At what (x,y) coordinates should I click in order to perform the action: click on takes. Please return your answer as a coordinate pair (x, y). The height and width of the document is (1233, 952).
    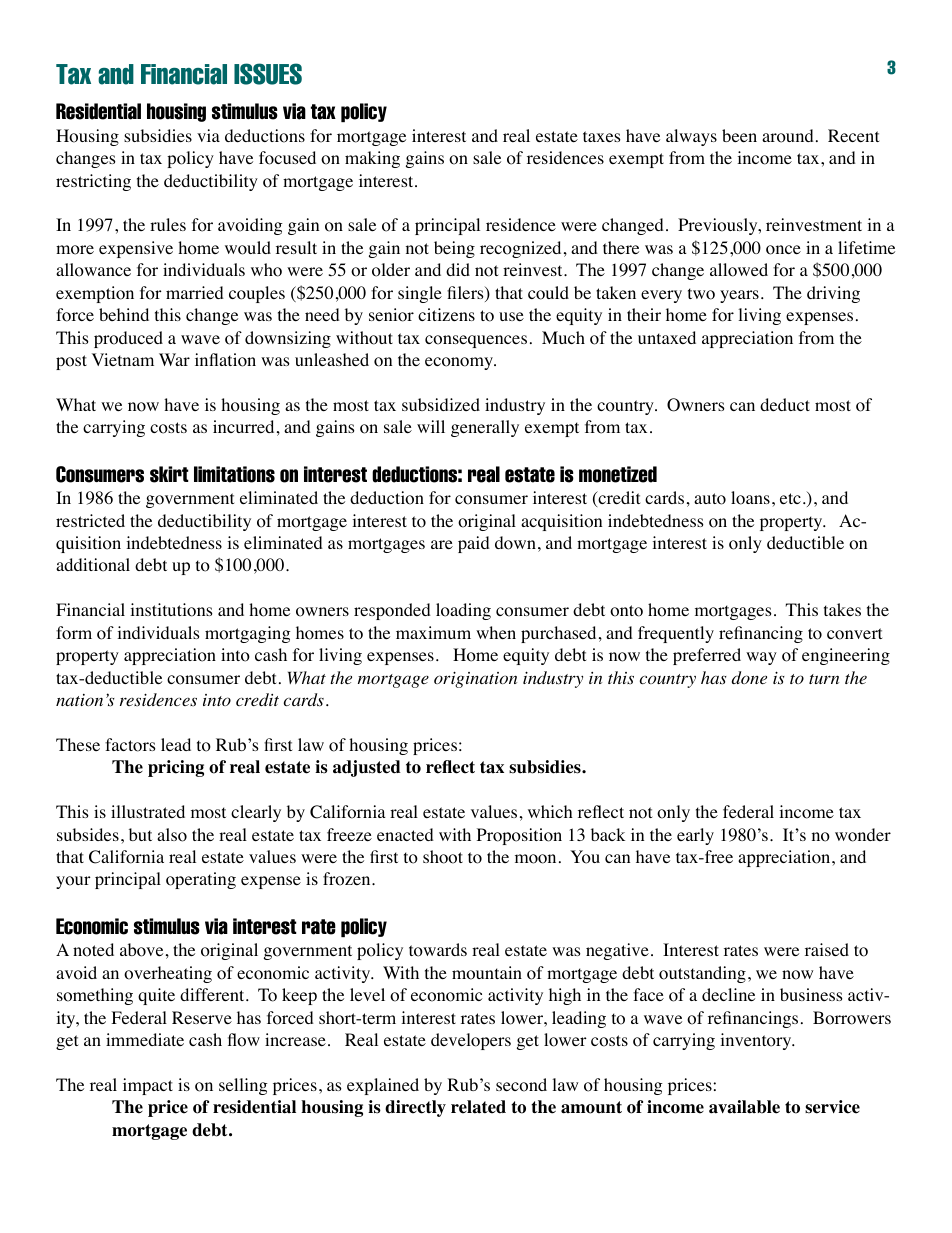
    Looking at the image, I should click on (842, 609).
